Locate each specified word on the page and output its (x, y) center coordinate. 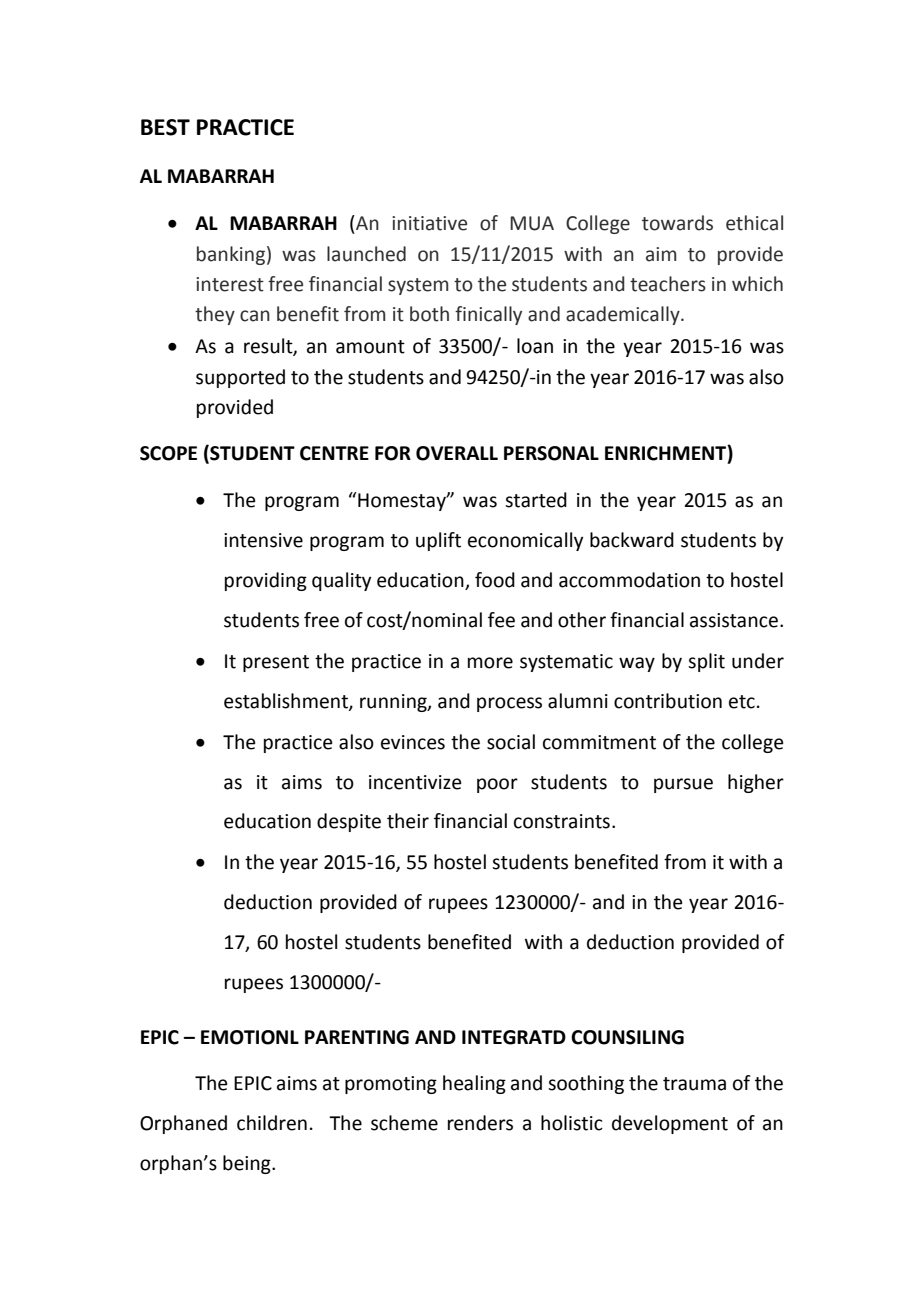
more (490, 663)
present (276, 663)
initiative (429, 223)
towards (677, 223)
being (248, 1164)
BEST (165, 127)
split (706, 662)
